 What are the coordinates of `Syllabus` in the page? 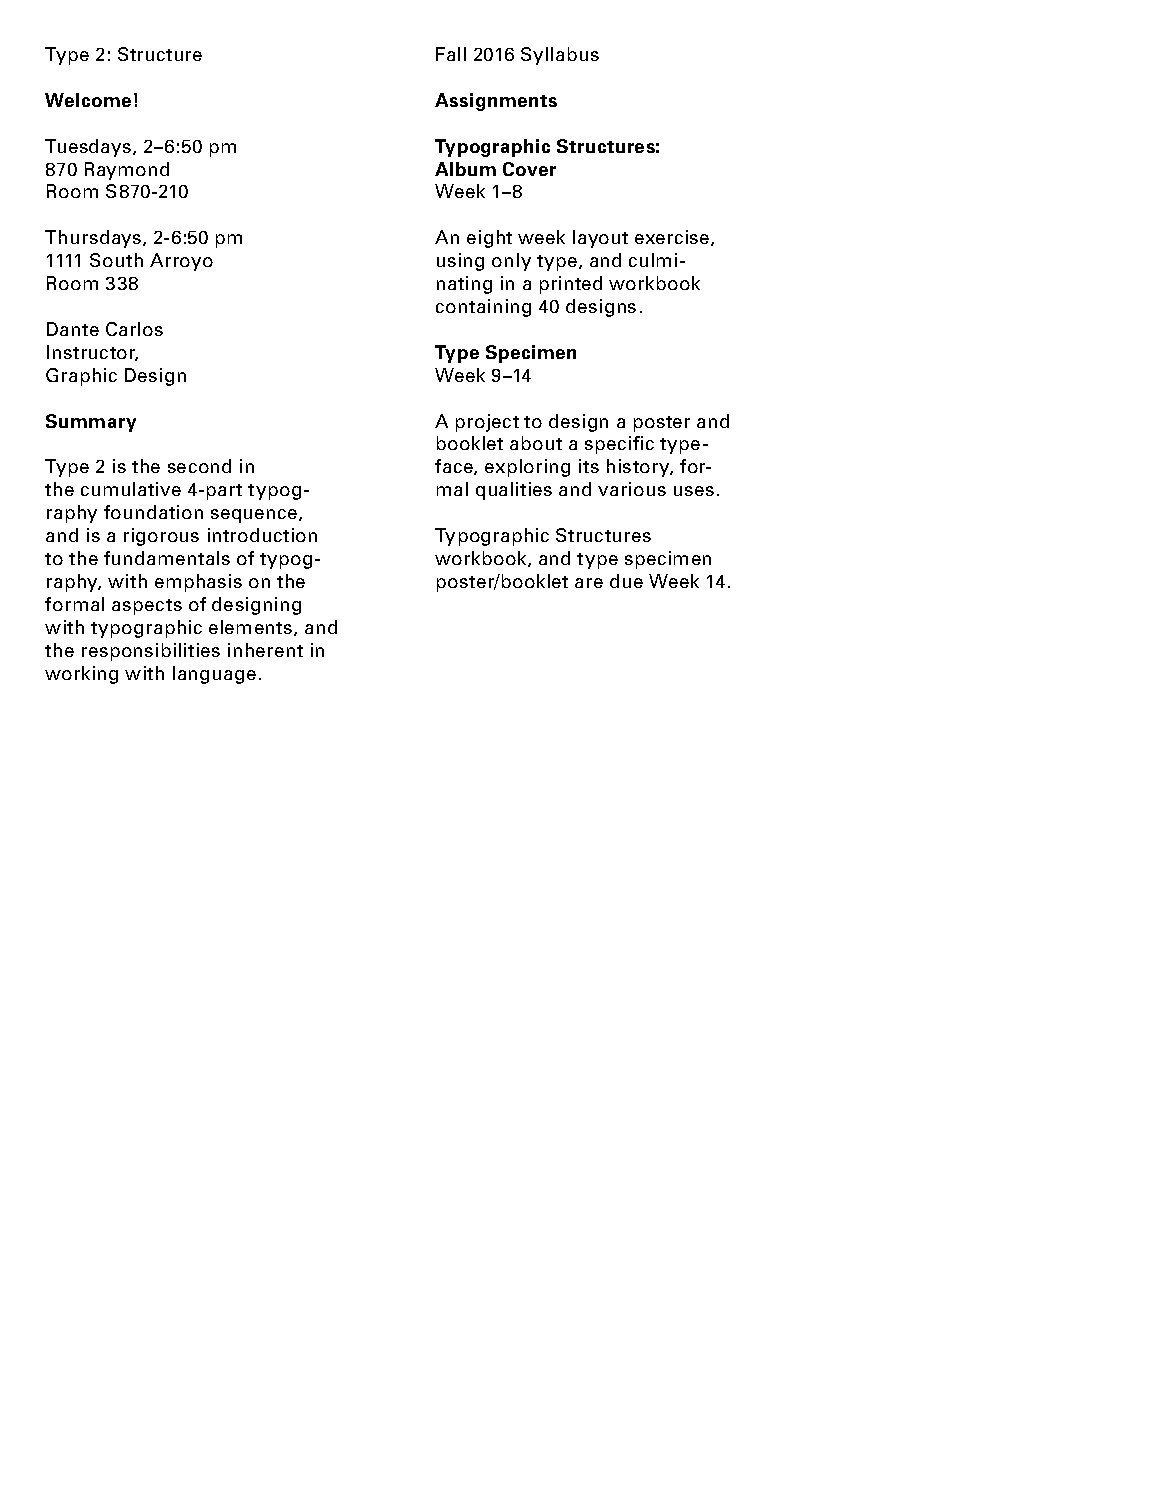 It's located at (560, 56).
